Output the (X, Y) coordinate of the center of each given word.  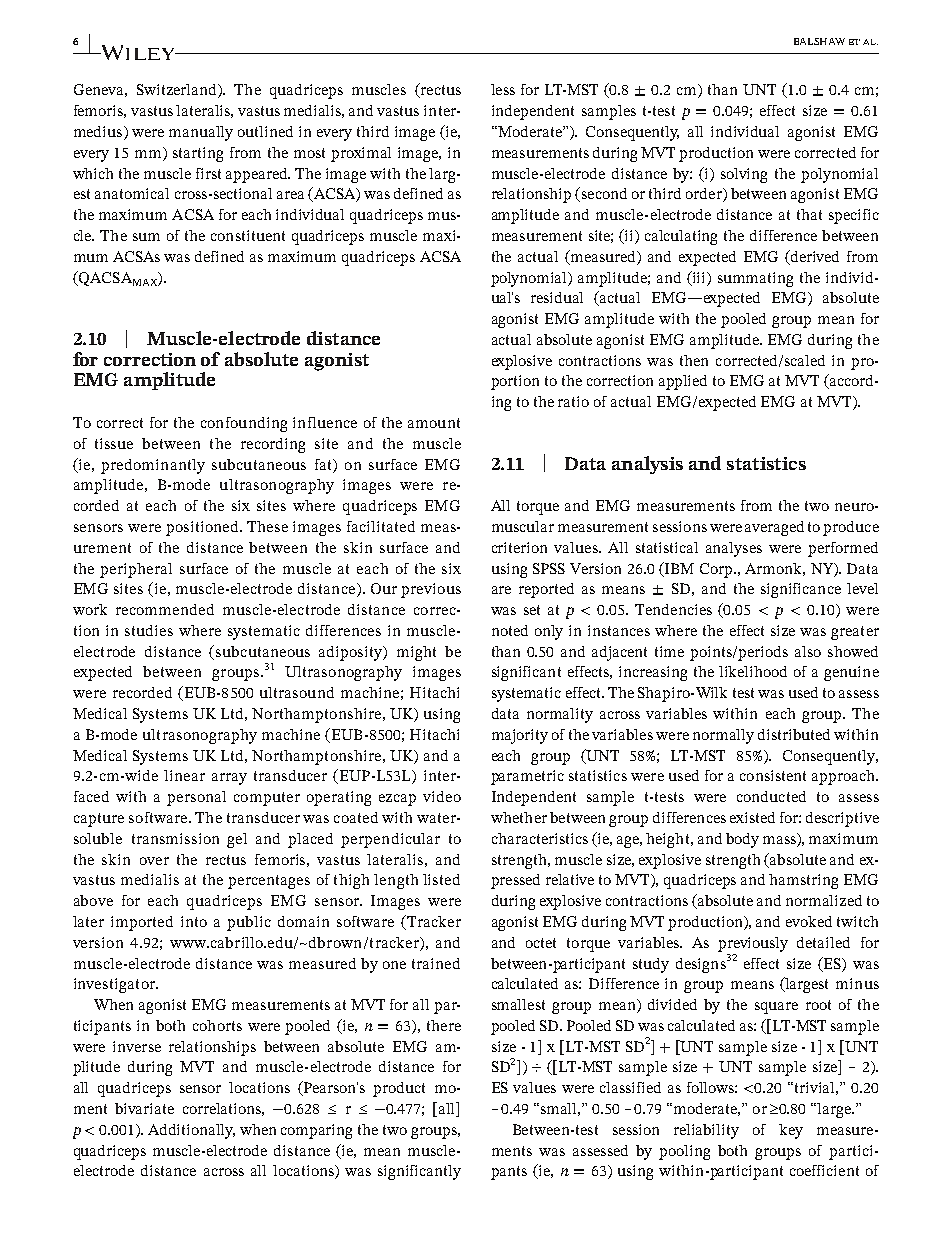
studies (149, 630)
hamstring (803, 881)
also (808, 651)
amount (434, 423)
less (503, 89)
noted (510, 630)
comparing (316, 1131)
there (444, 1025)
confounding (244, 424)
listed (441, 879)
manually (201, 133)
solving (744, 175)
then (694, 360)
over (154, 861)
